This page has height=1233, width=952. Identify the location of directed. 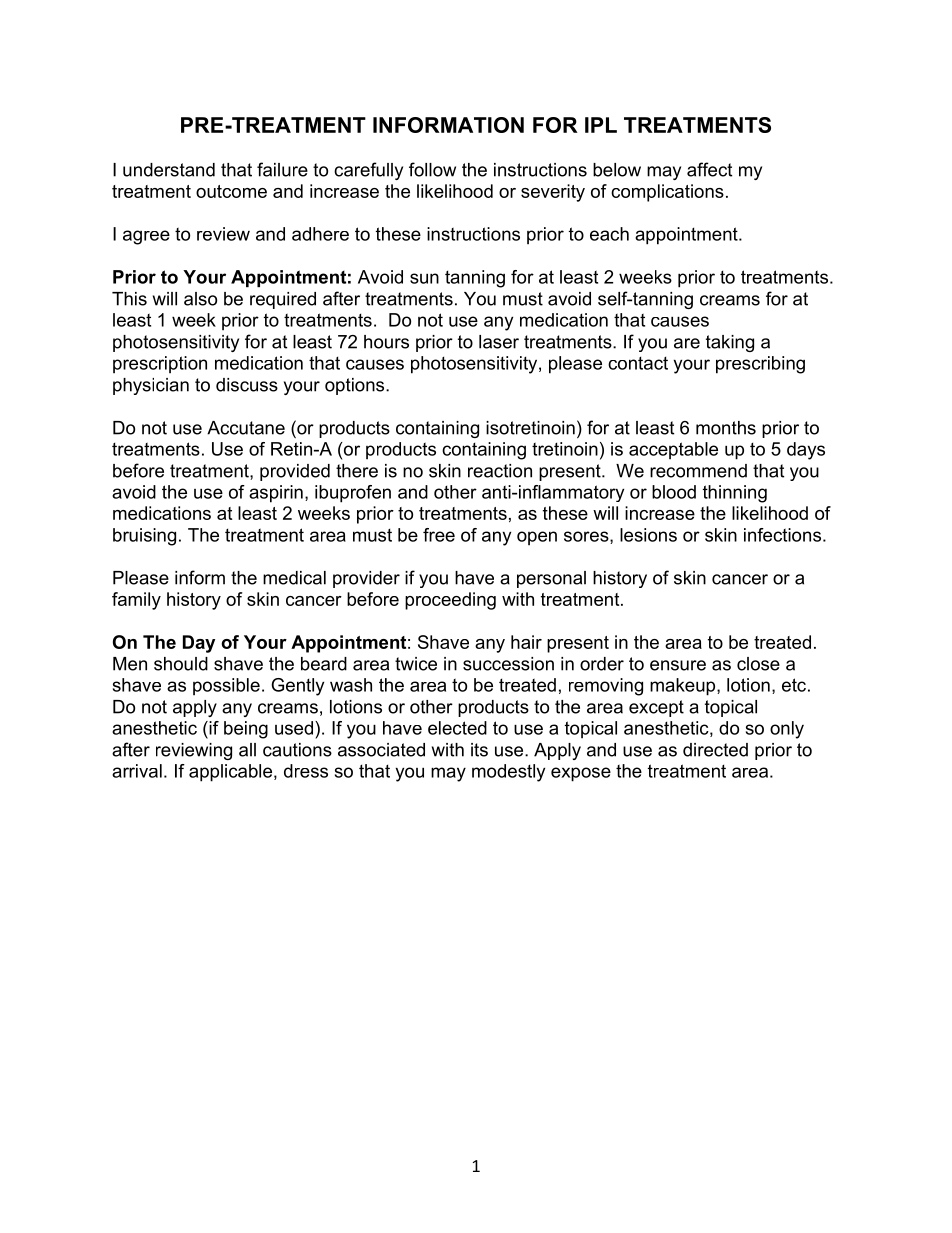
(715, 750).
